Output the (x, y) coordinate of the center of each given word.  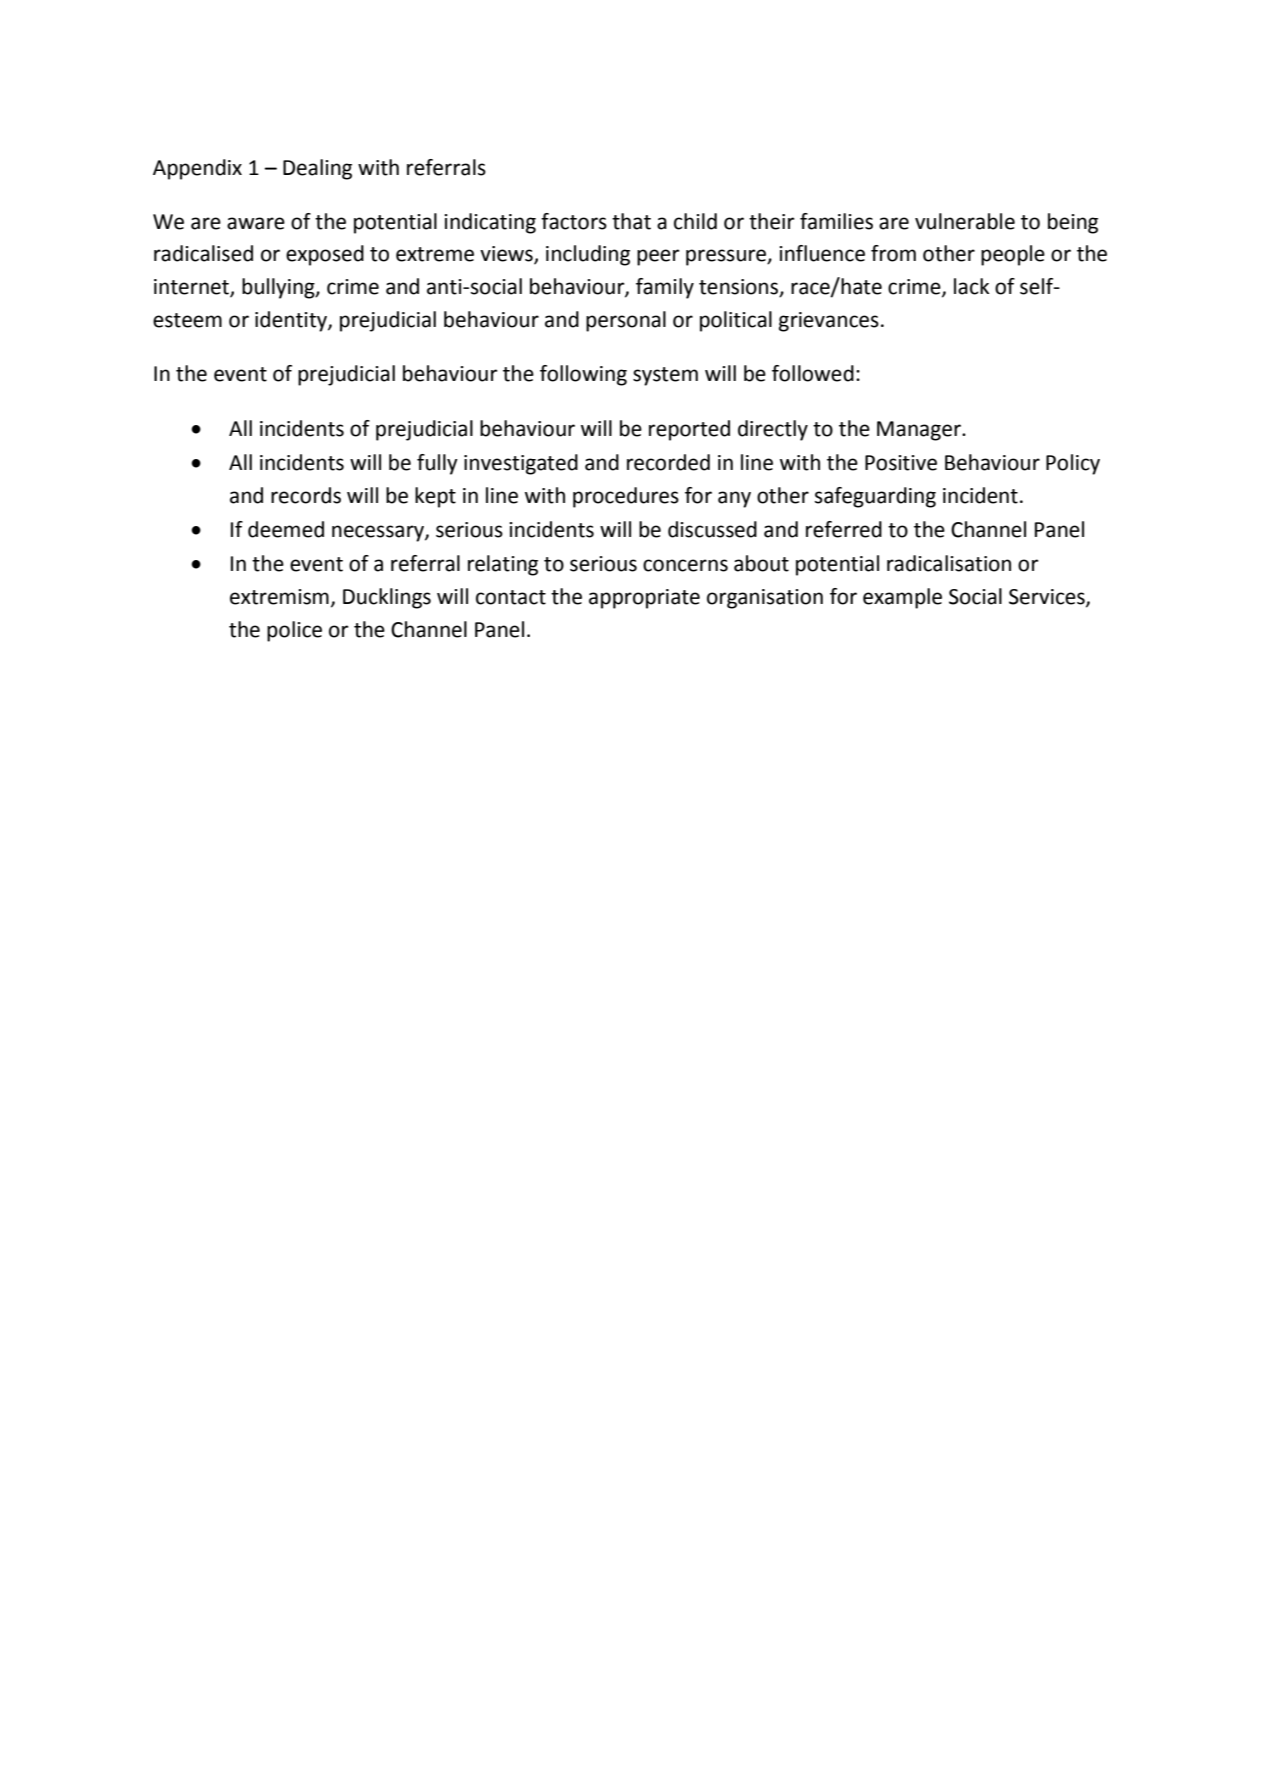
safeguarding (875, 497)
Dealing (317, 169)
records (306, 495)
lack (972, 286)
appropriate (644, 599)
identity (292, 321)
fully (437, 464)
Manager (920, 431)
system (665, 376)
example (902, 598)
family (665, 288)
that (631, 221)
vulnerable (965, 221)
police (294, 631)
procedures (626, 497)
